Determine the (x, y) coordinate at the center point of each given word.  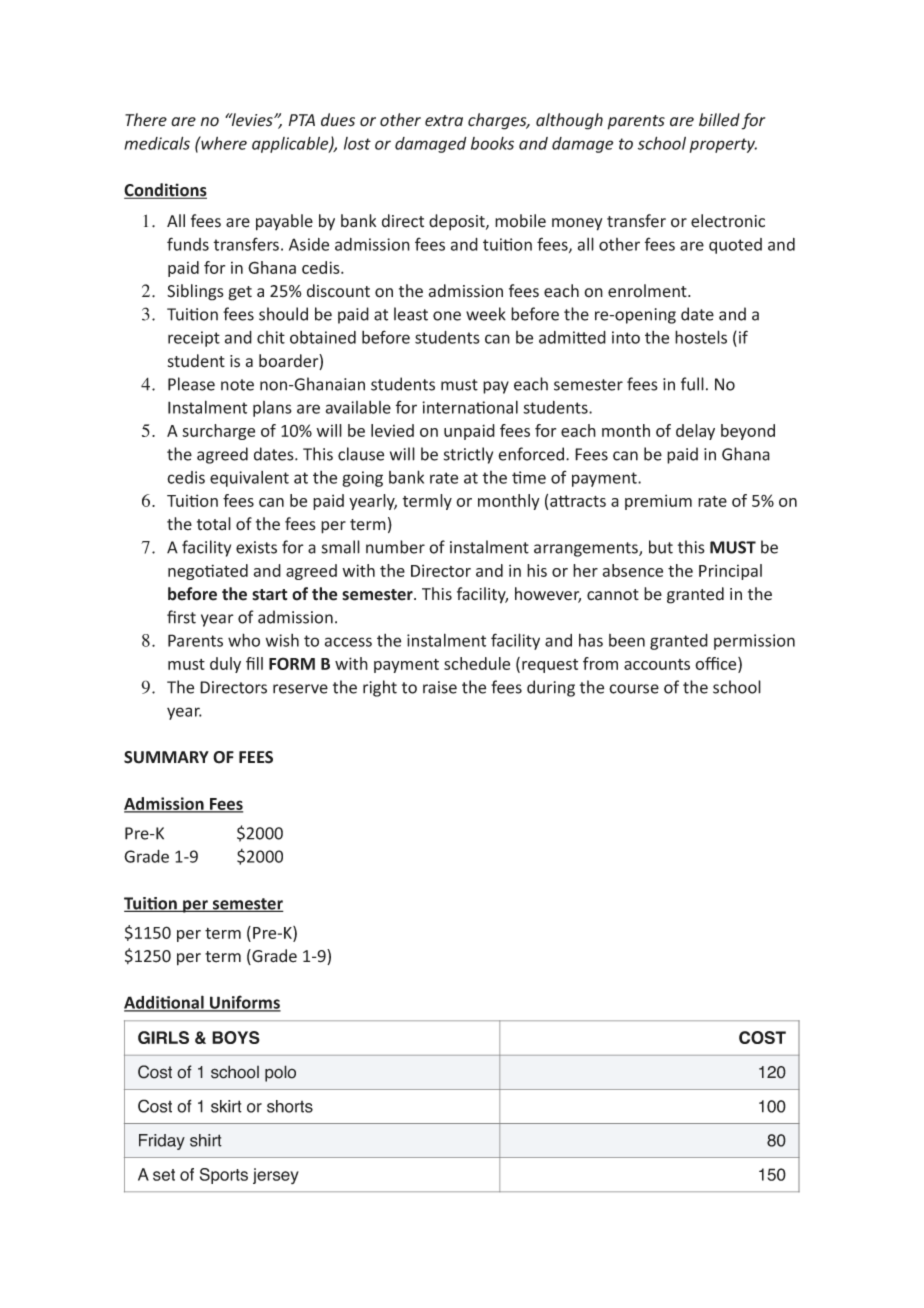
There (146, 120)
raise (440, 687)
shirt (206, 1140)
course (634, 689)
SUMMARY (166, 757)
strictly (468, 455)
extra (444, 121)
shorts (290, 1106)
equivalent (249, 479)
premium (658, 502)
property (723, 145)
